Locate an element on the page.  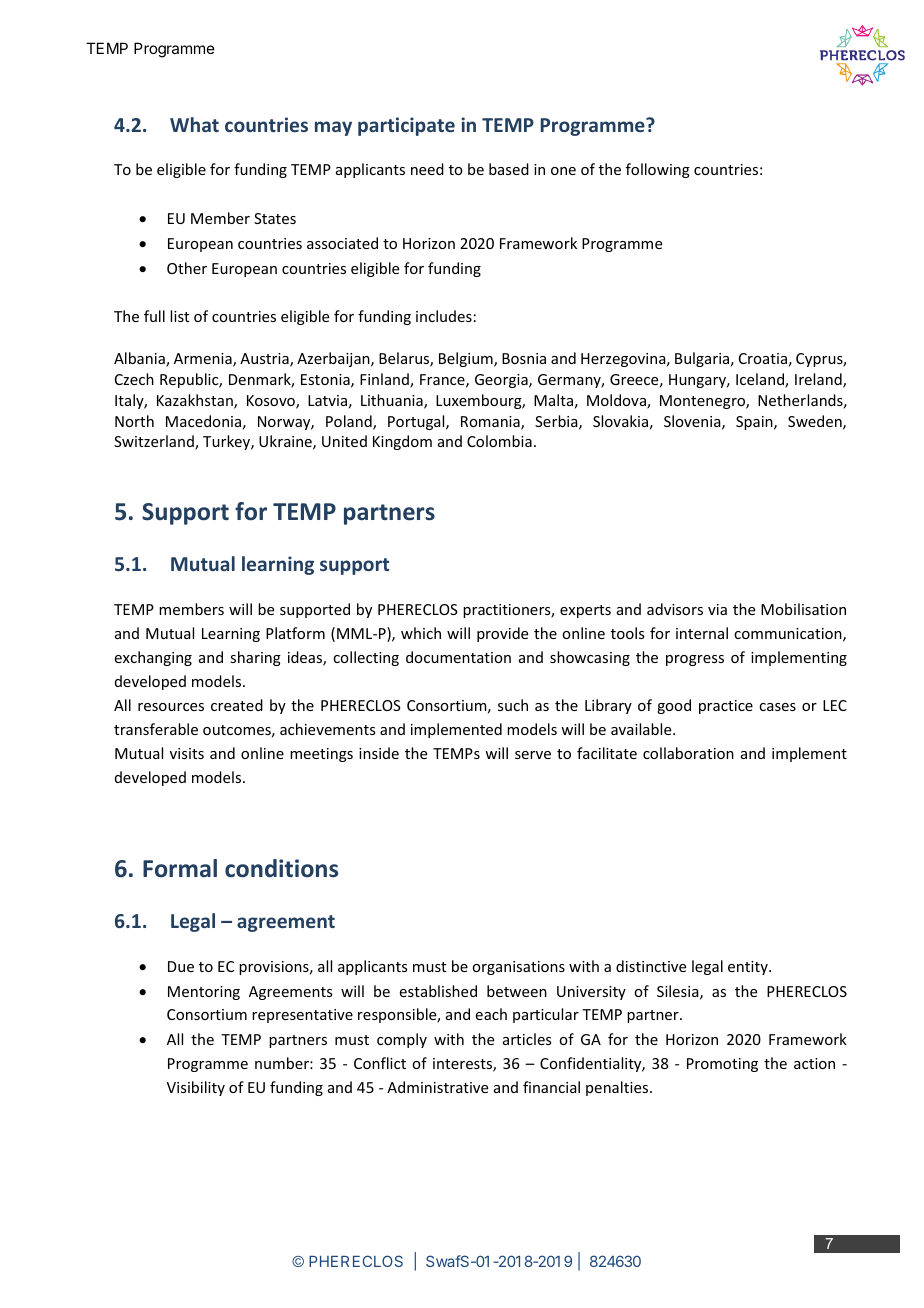
Switzerland is located at coordinates (155, 442).
